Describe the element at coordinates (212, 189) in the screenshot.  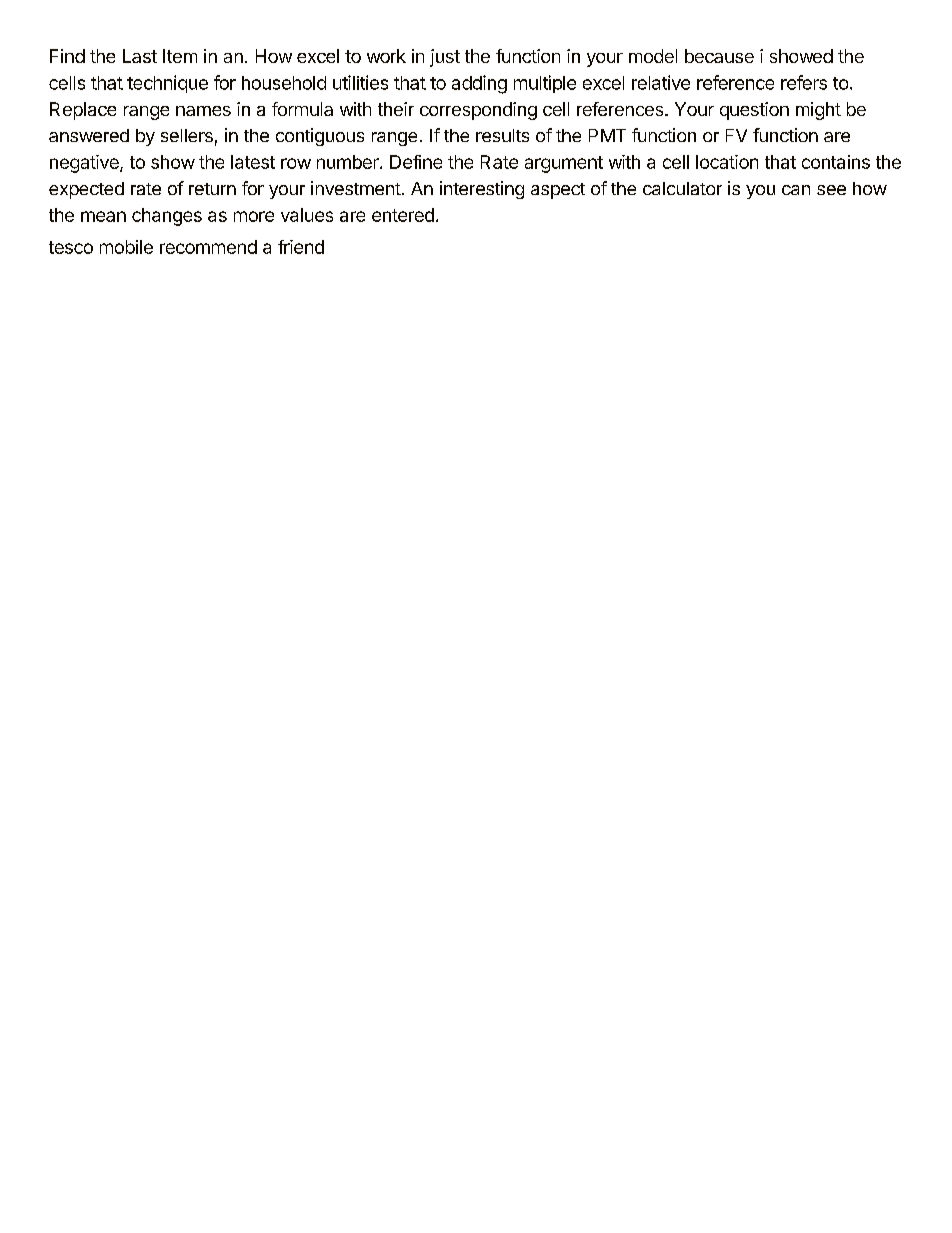
I see `return` at that location.
